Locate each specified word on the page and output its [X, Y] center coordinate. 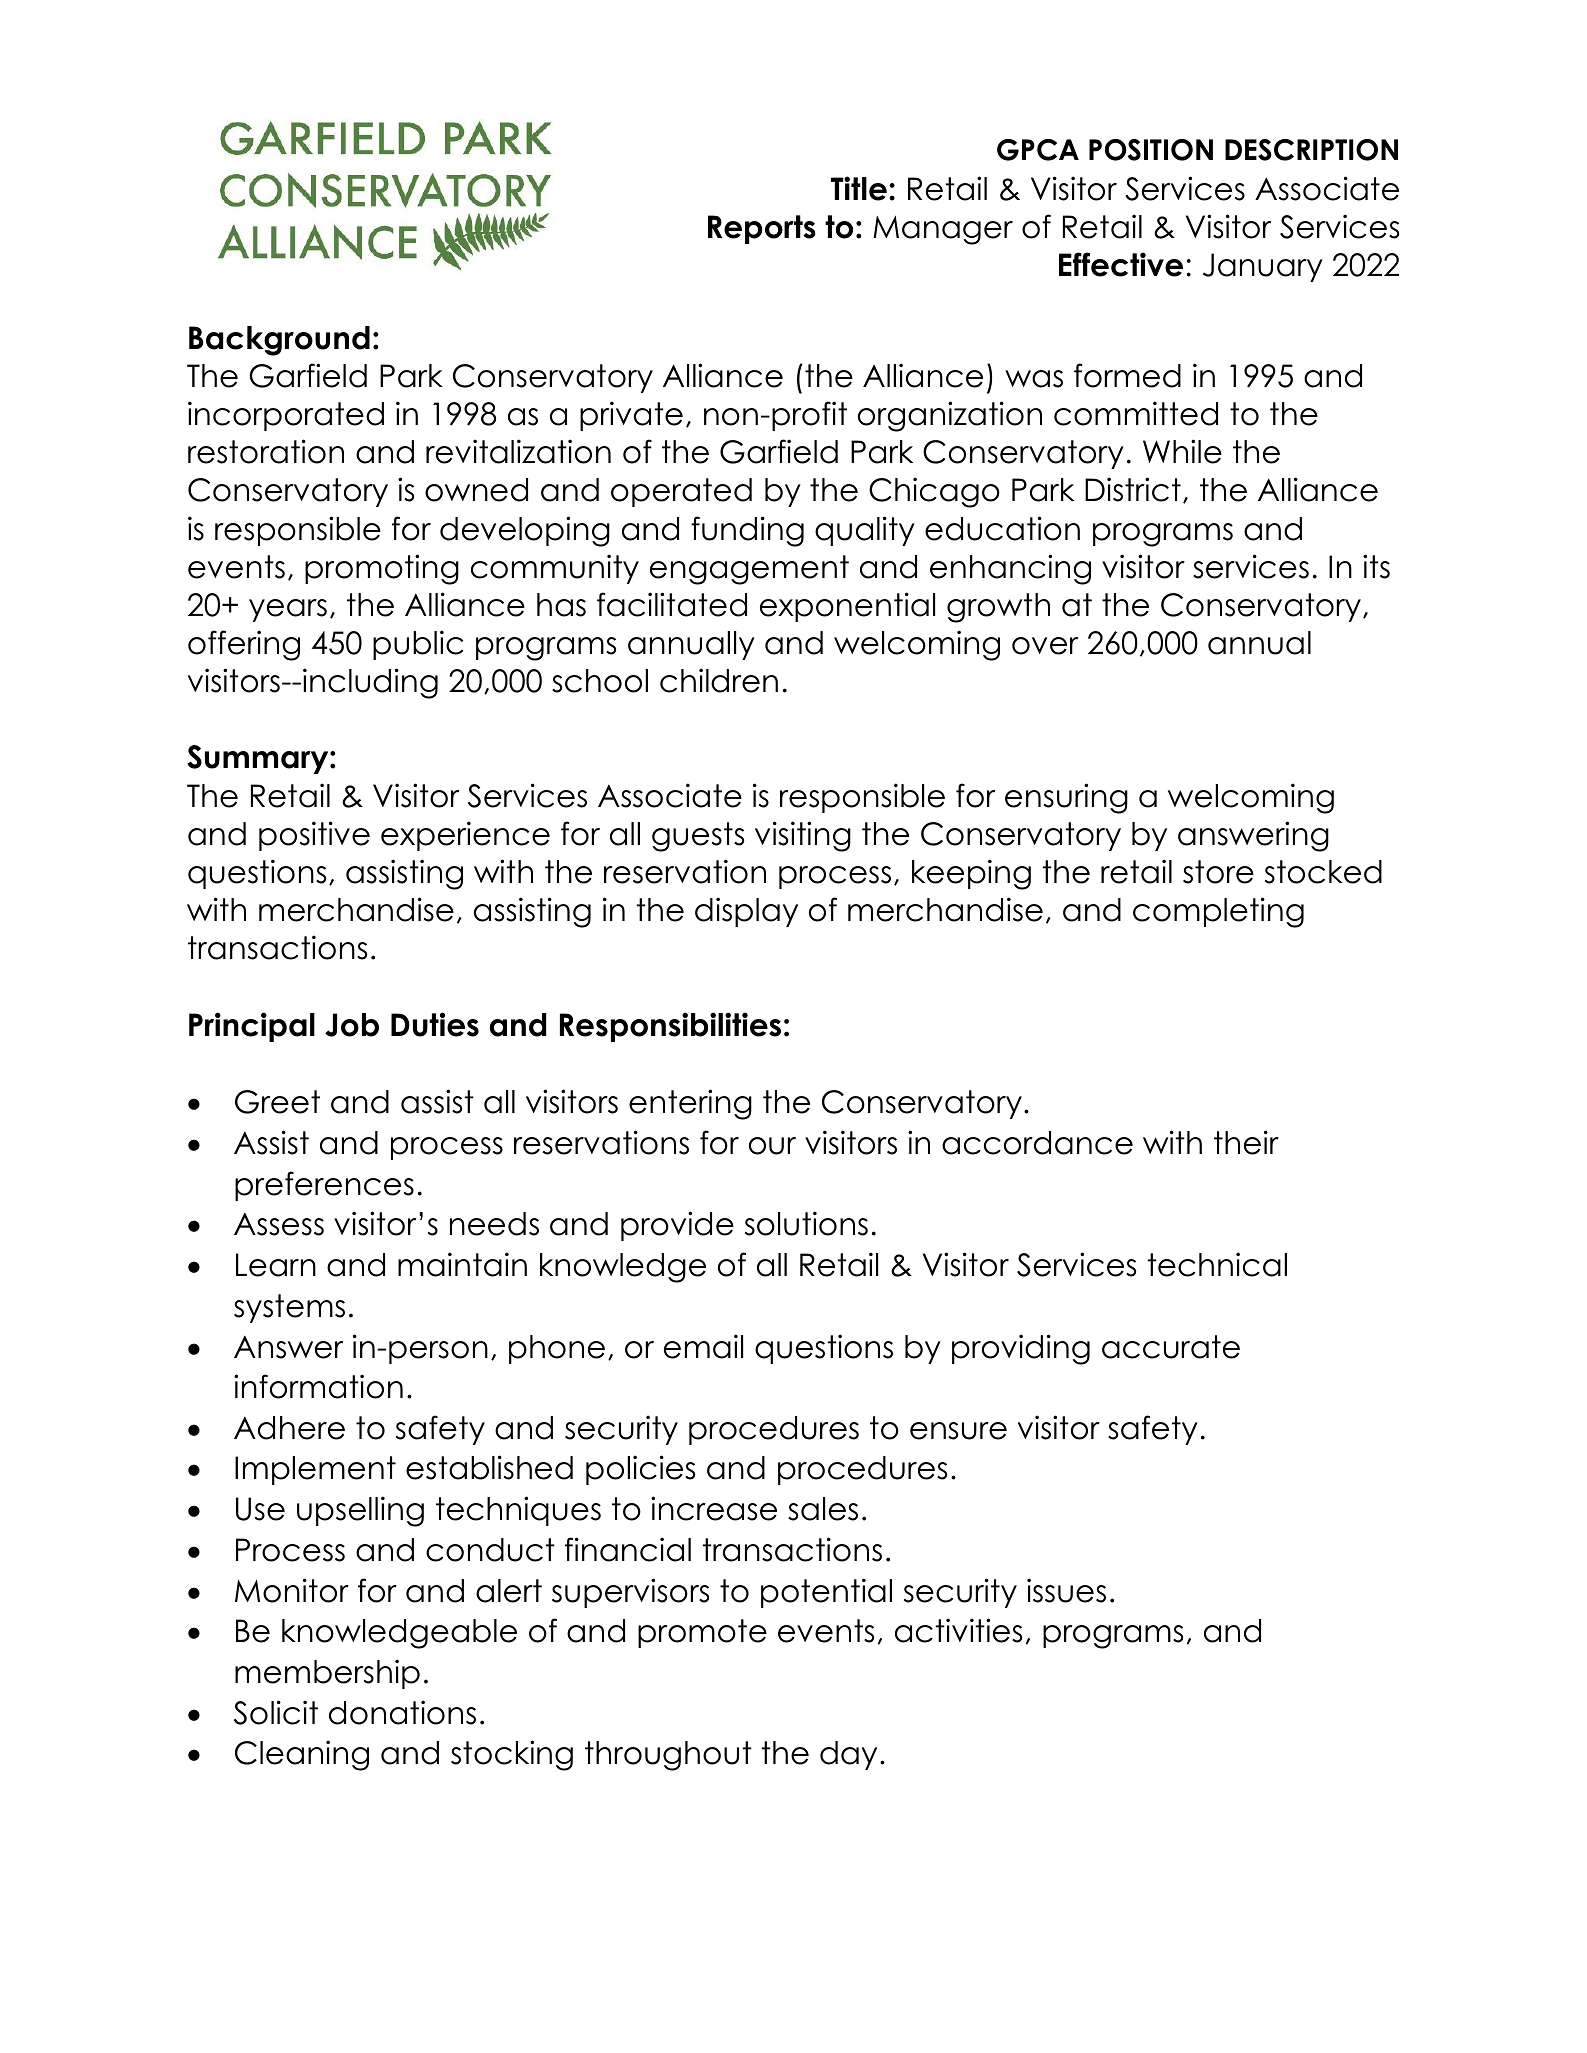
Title [859, 188]
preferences [324, 1186]
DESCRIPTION [1311, 150]
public [418, 645]
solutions [806, 1223]
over [1045, 646]
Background [279, 341]
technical [1217, 1264]
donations [402, 1712]
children [719, 680]
